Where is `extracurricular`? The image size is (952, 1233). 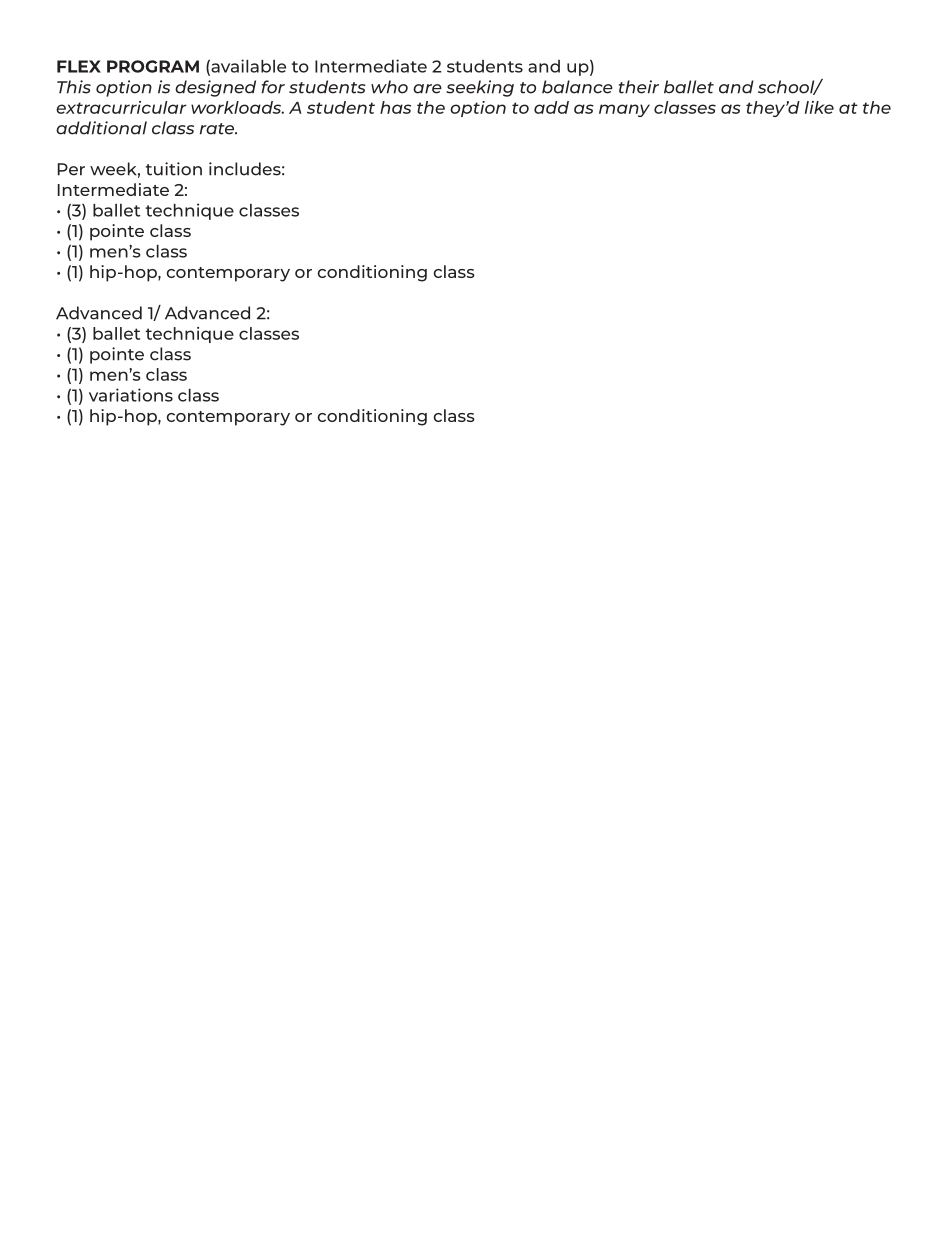 extracurricular is located at coordinates (121, 107).
